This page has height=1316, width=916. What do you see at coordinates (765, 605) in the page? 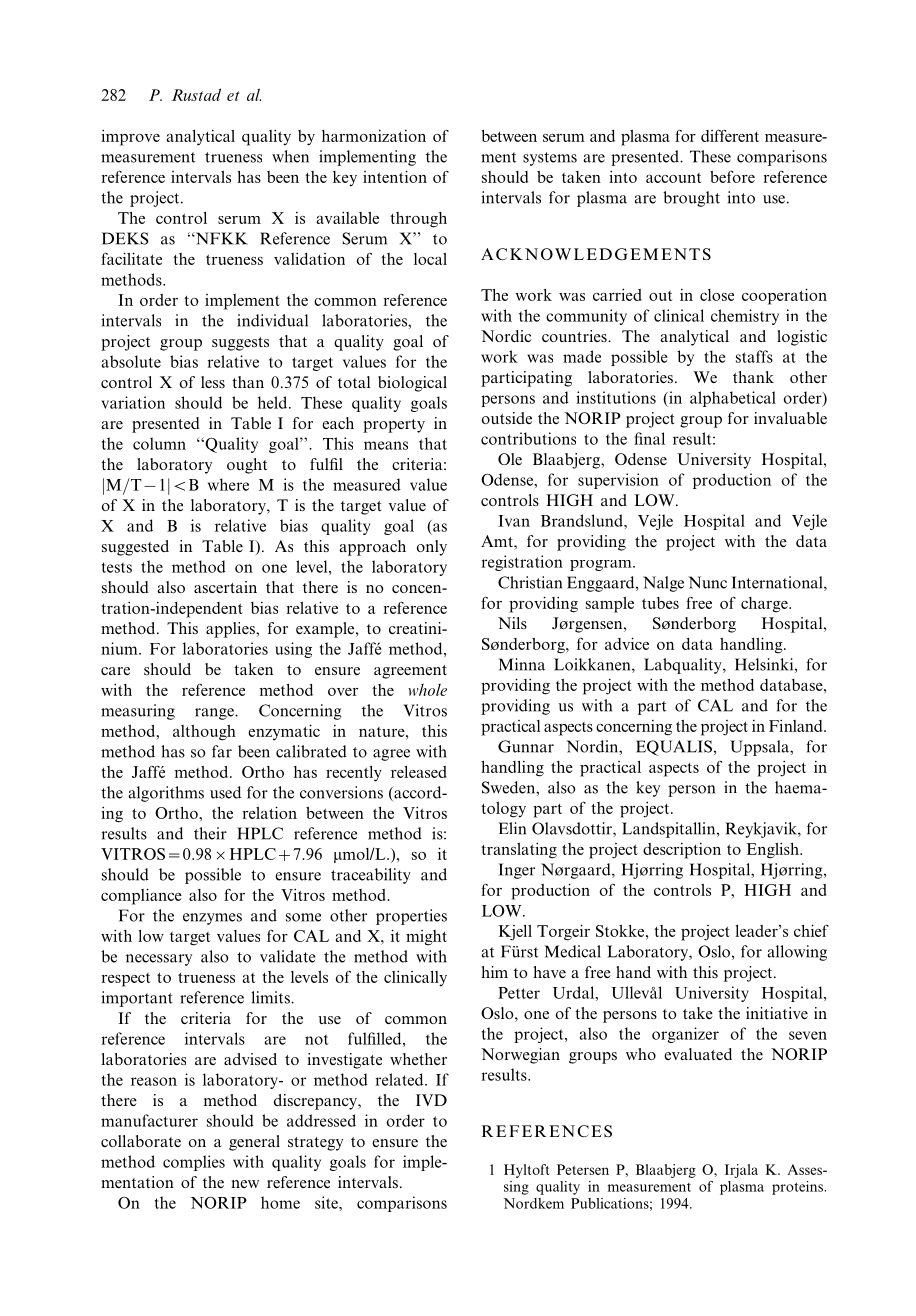
I see `charge` at bounding box center [765, 605].
